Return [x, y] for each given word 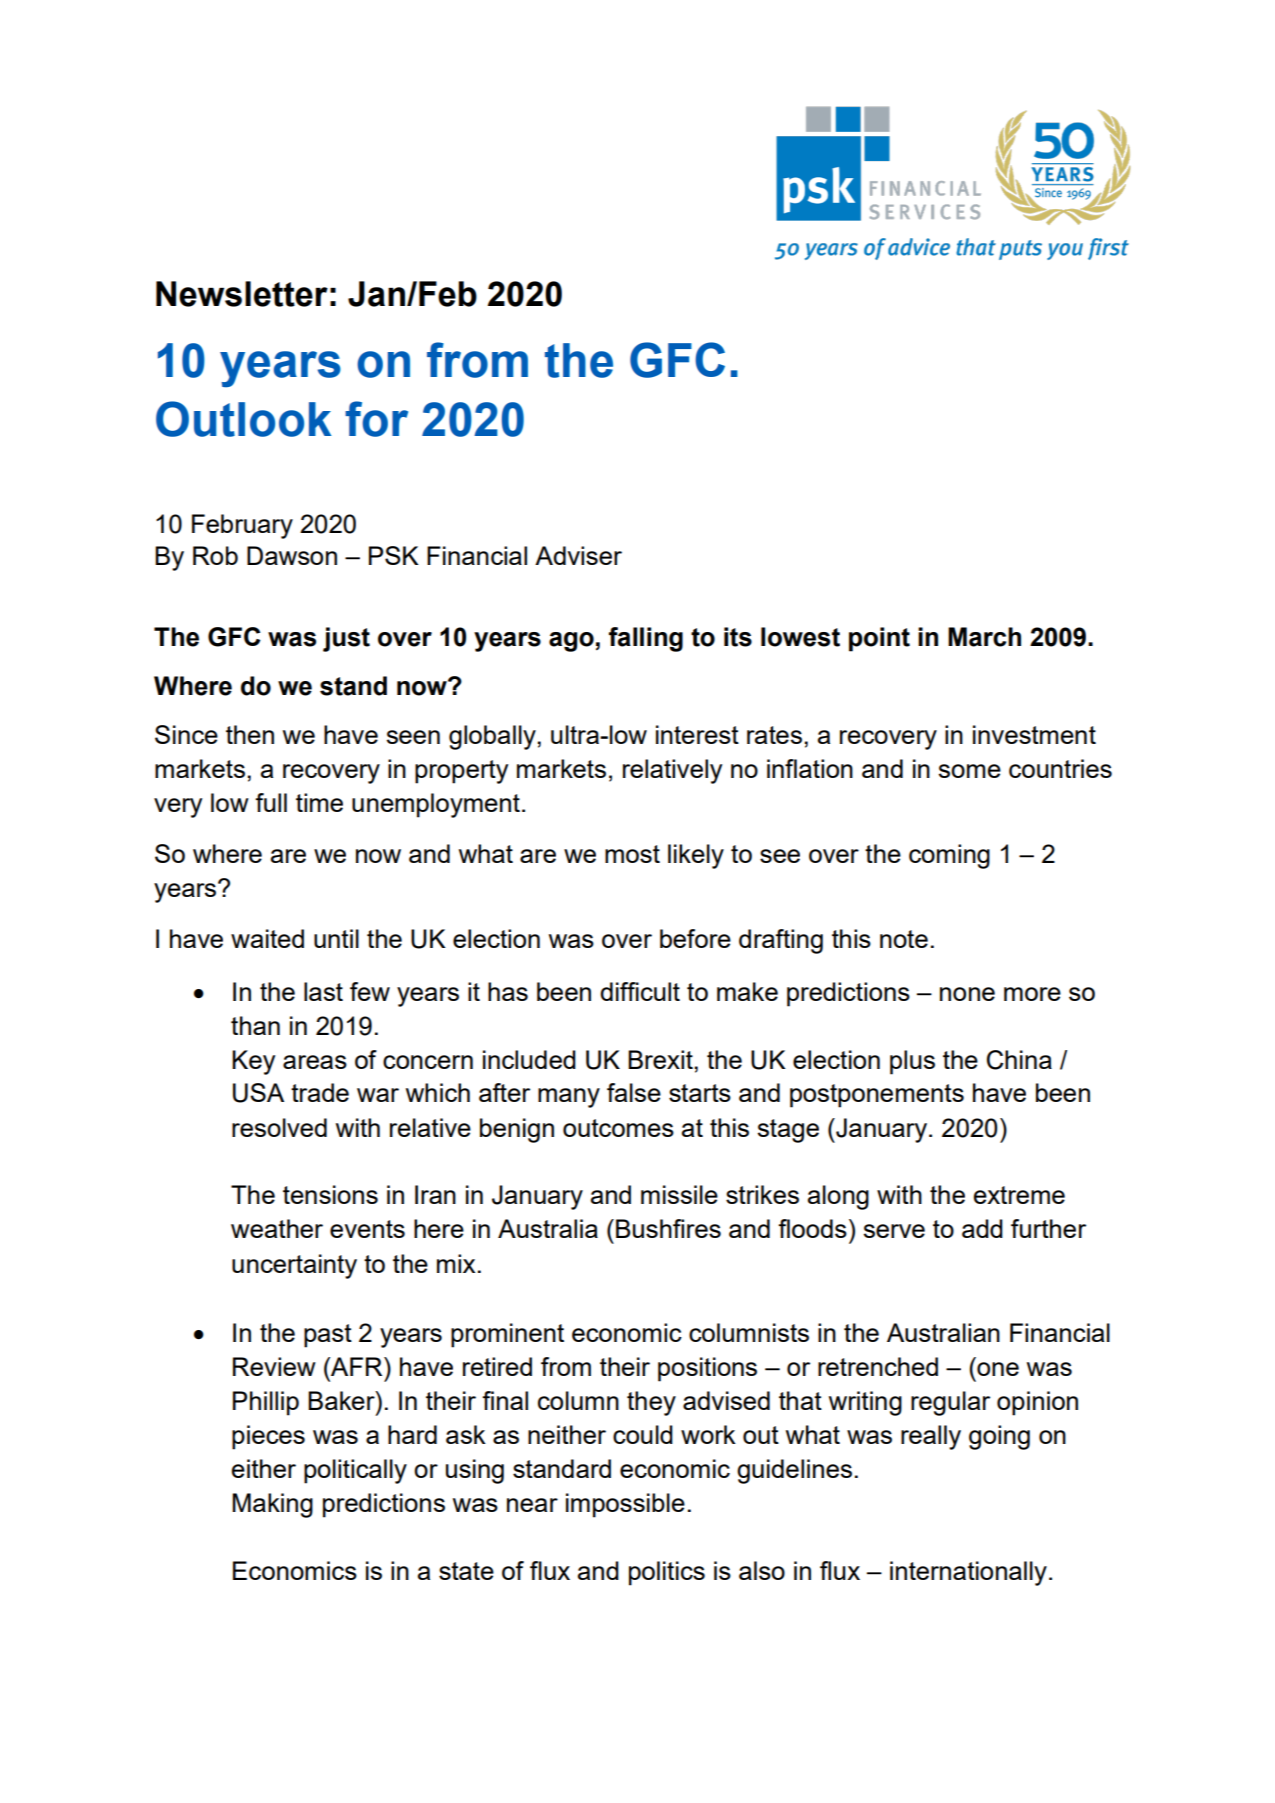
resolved [279, 1127]
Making [272, 1505]
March [984, 637]
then [250, 734]
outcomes [618, 1128]
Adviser [578, 555]
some [970, 771]
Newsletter [242, 294]
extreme [1019, 1195]
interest [697, 734]
